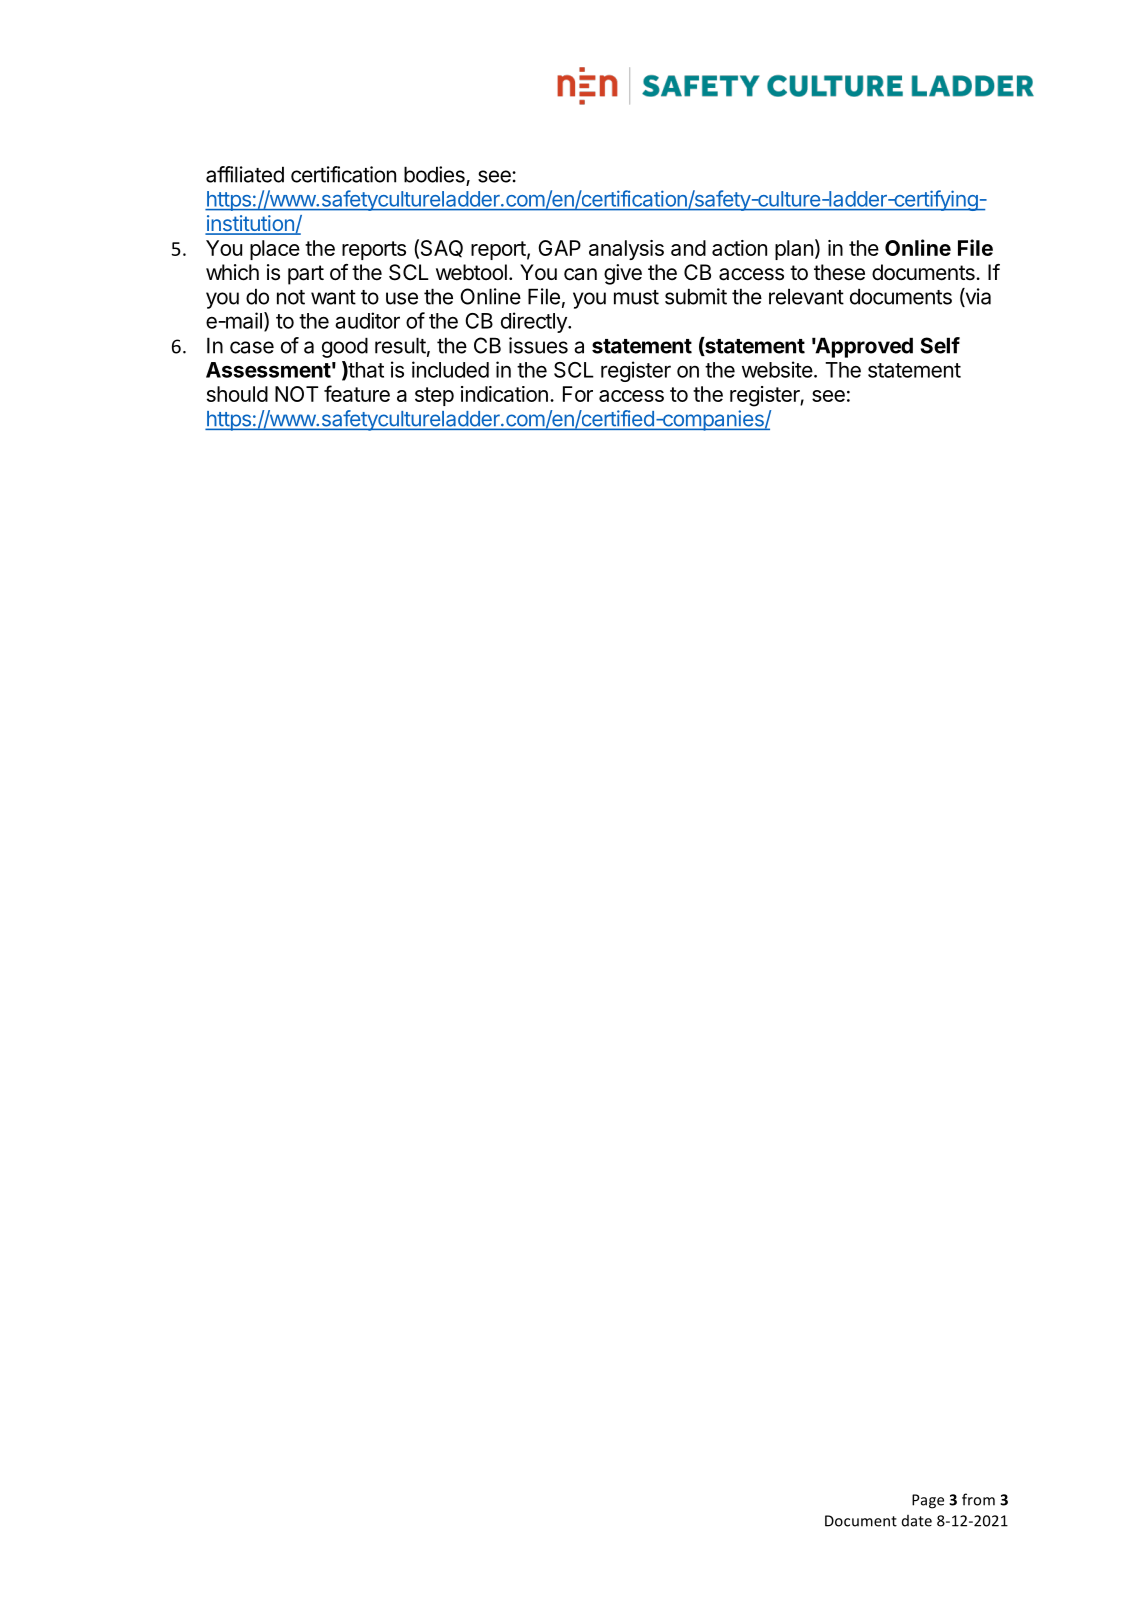 The width and height of the screenshot is (1145, 1620). Describe the element at coordinates (578, 394) in the screenshot. I see `For` at that location.
